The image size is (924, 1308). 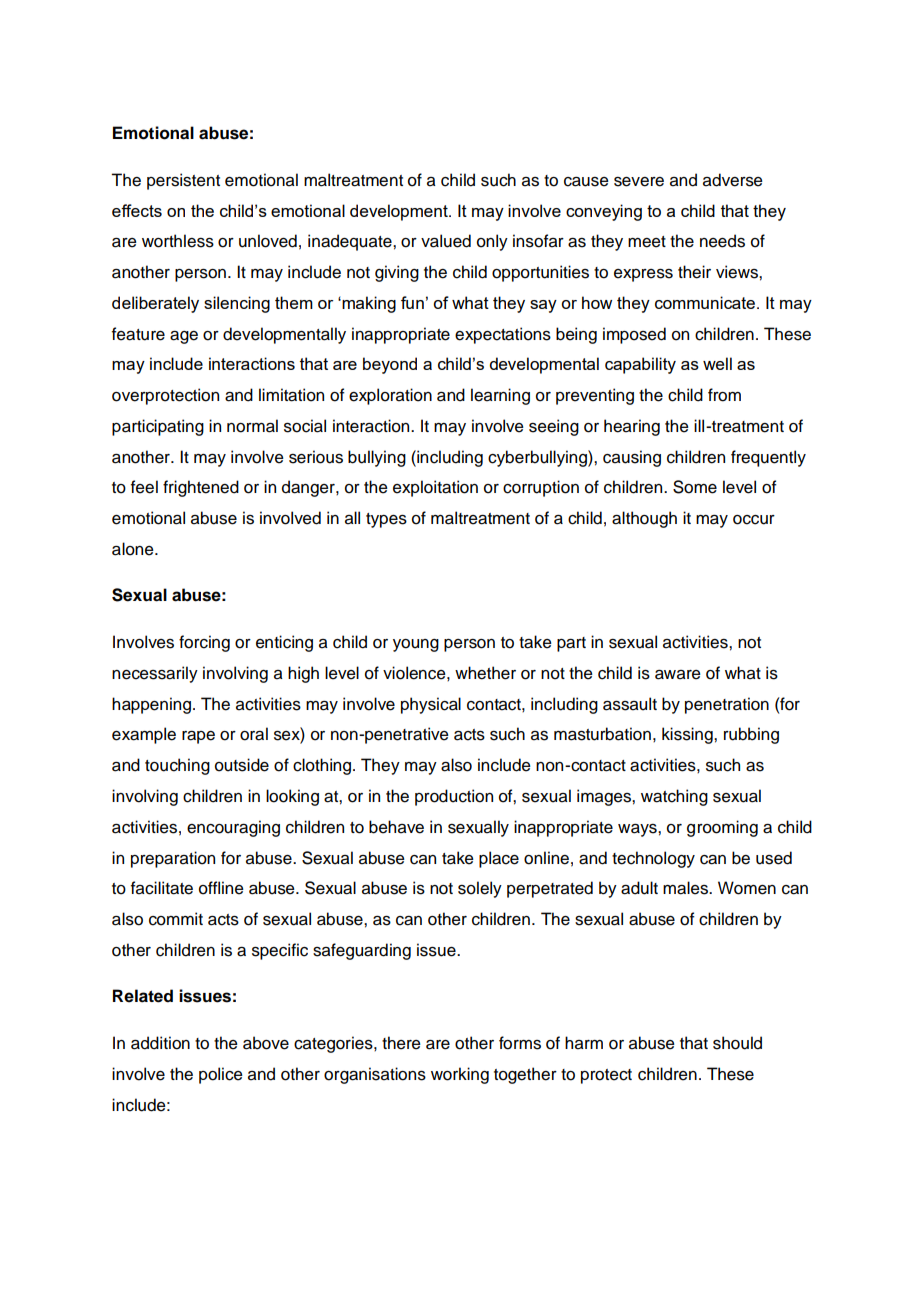 What do you see at coordinates (233, 828) in the image?
I see `encouraging` at bounding box center [233, 828].
